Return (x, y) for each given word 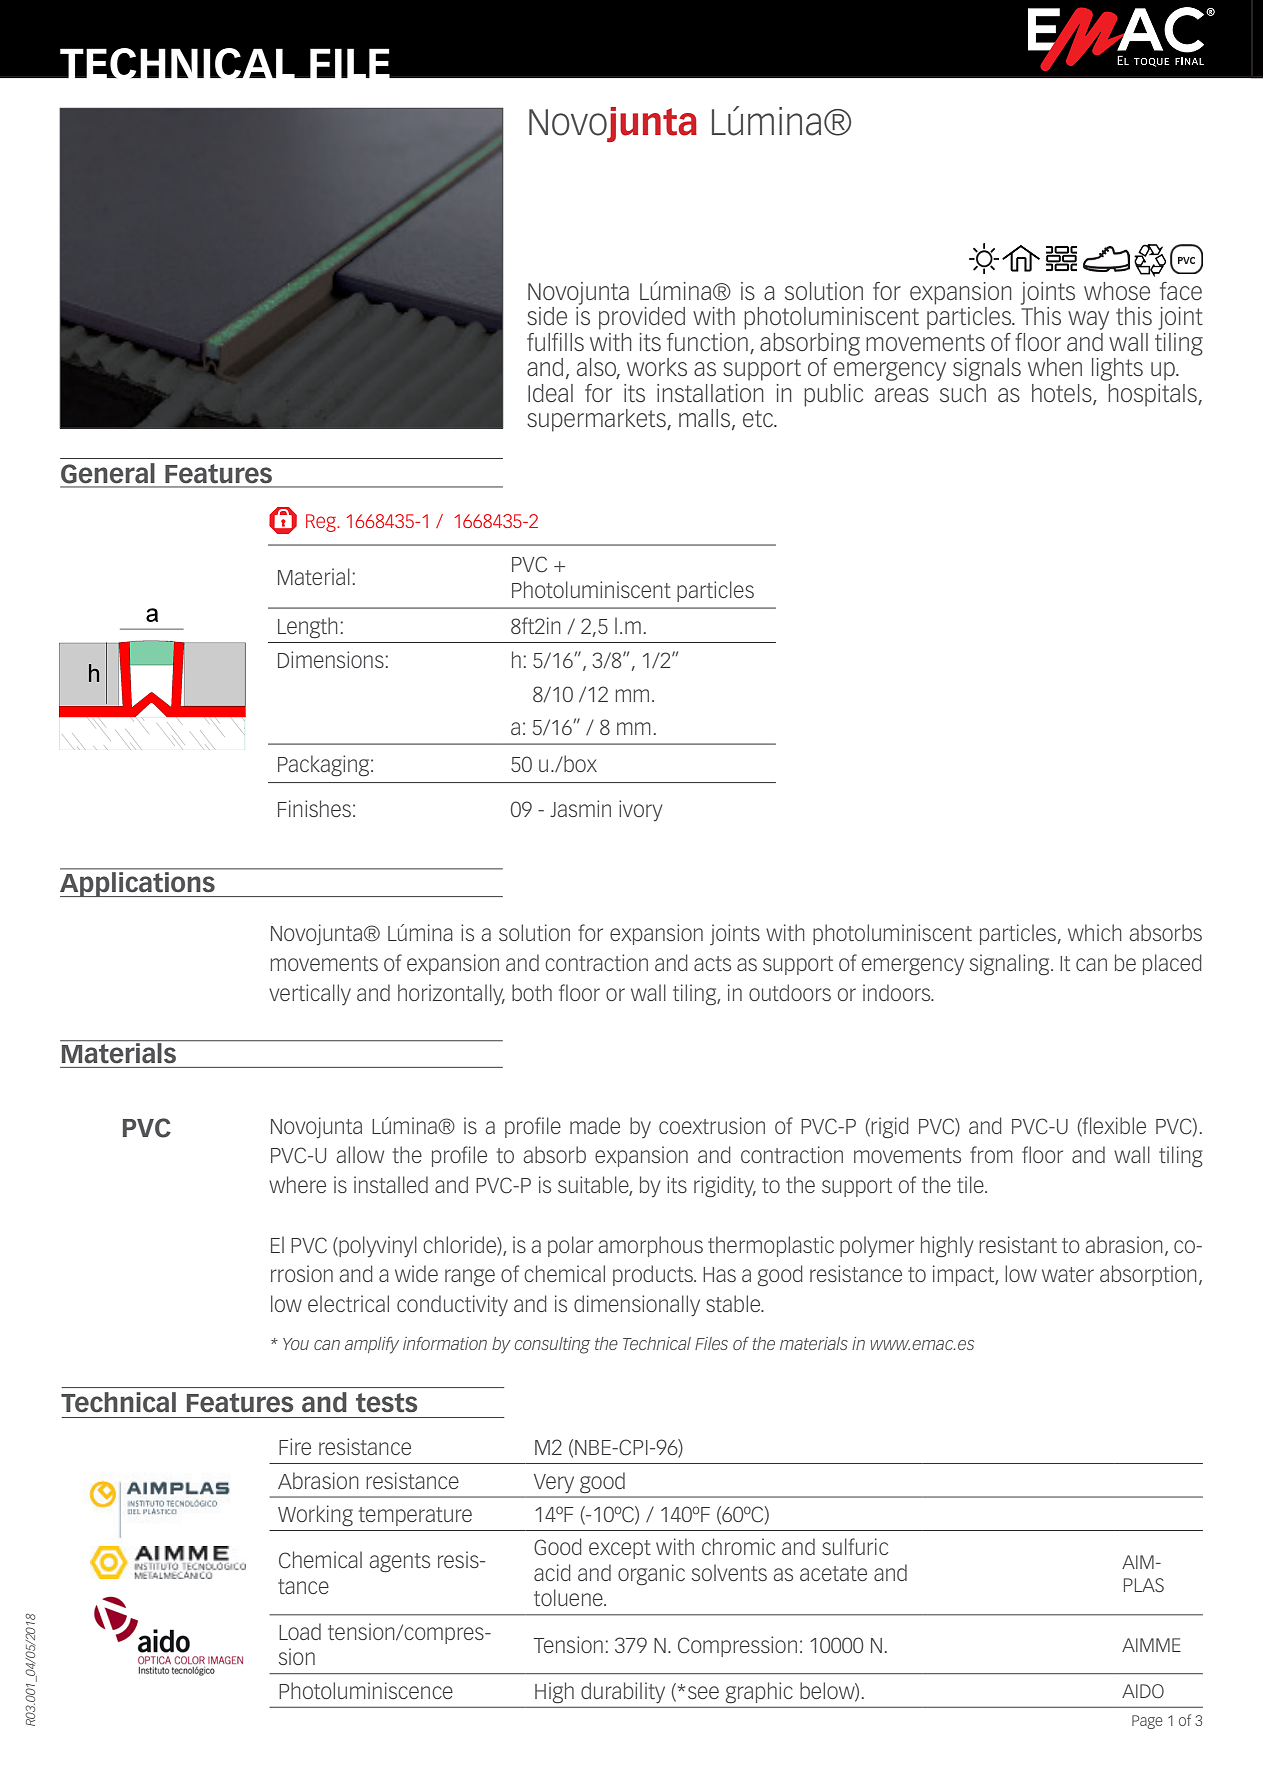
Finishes (314, 808)
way (1088, 320)
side (547, 316)
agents (399, 1563)
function (707, 342)
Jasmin (580, 808)
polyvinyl (377, 1246)
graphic (759, 1693)
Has (719, 1274)
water (1068, 1274)
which (1095, 932)
